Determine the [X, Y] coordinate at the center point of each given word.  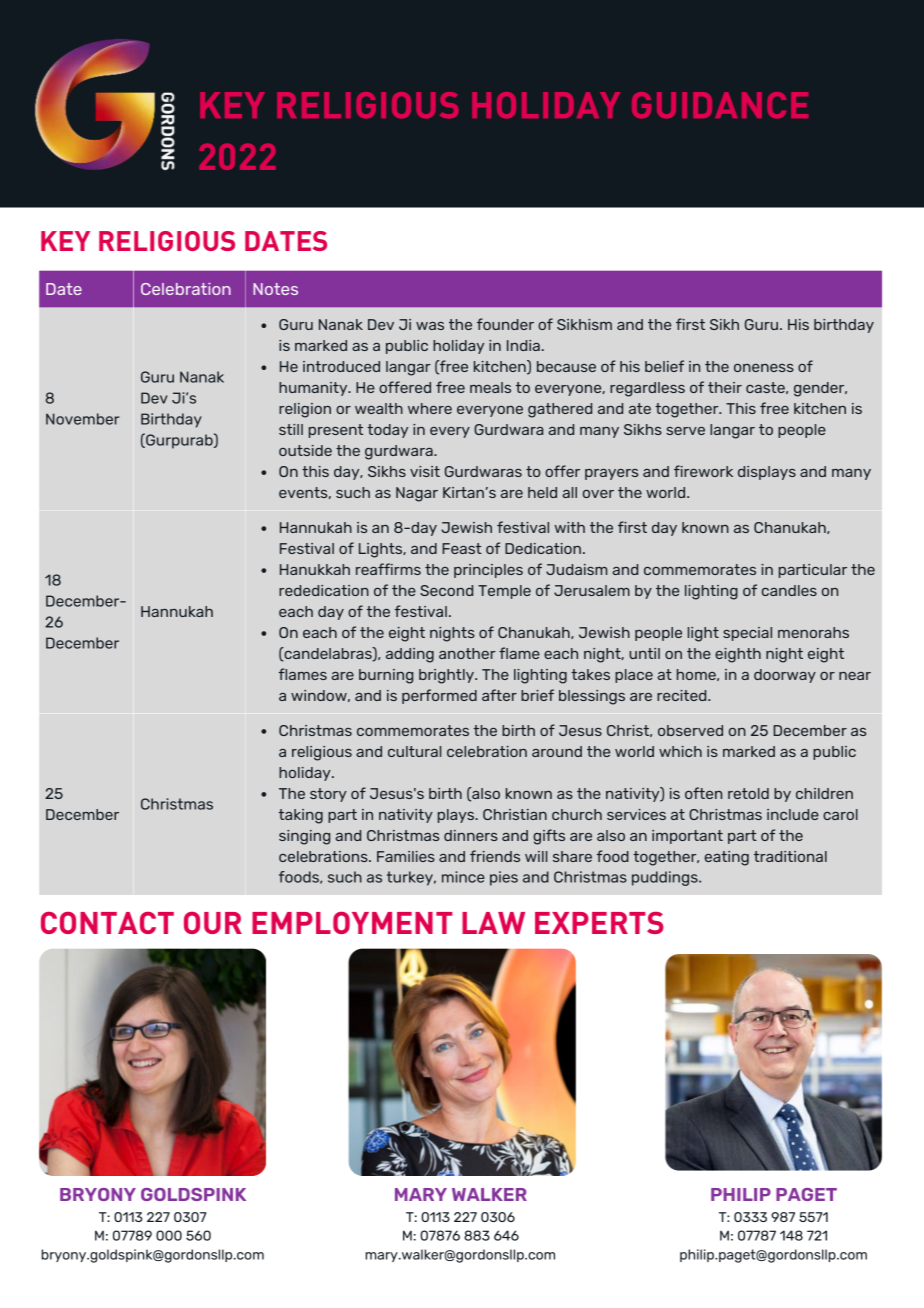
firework [703, 471]
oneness [764, 368]
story [328, 795]
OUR [213, 923]
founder [505, 324]
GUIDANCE [720, 105]
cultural [414, 751]
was [430, 326]
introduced [341, 366]
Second [446, 590]
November [82, 419]
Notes [275, 289]
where [430, 408]
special [747, 634]
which [680, 751]
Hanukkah [315, 569]
